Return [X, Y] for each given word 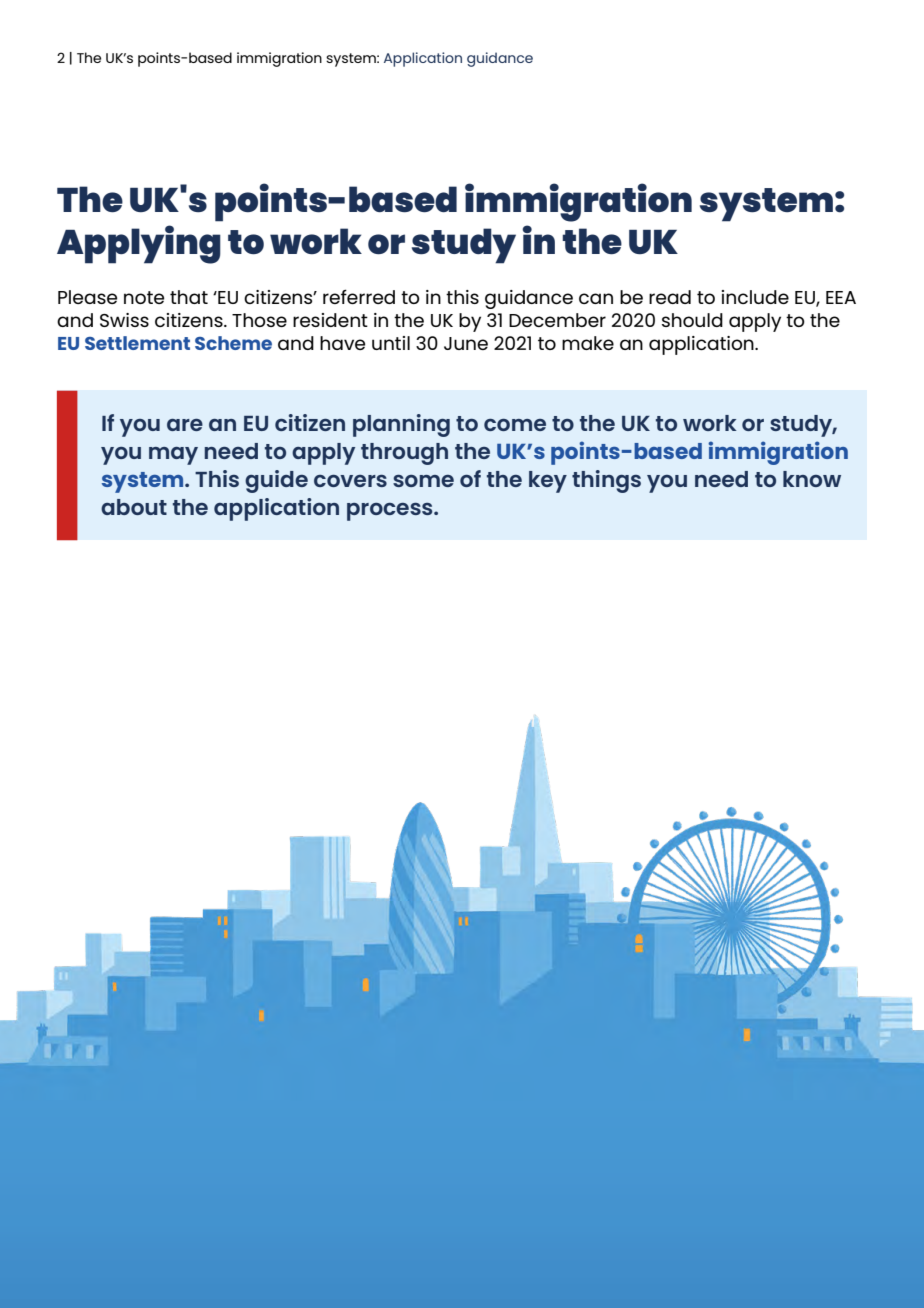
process [391, 512]
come [515, 425]
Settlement [137, 343]
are [185, 425]
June [466, 343]
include [755, 297]
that [189, 297]
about [134, 507]
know [812, 479]
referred [359, 296]
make [588, 343]
